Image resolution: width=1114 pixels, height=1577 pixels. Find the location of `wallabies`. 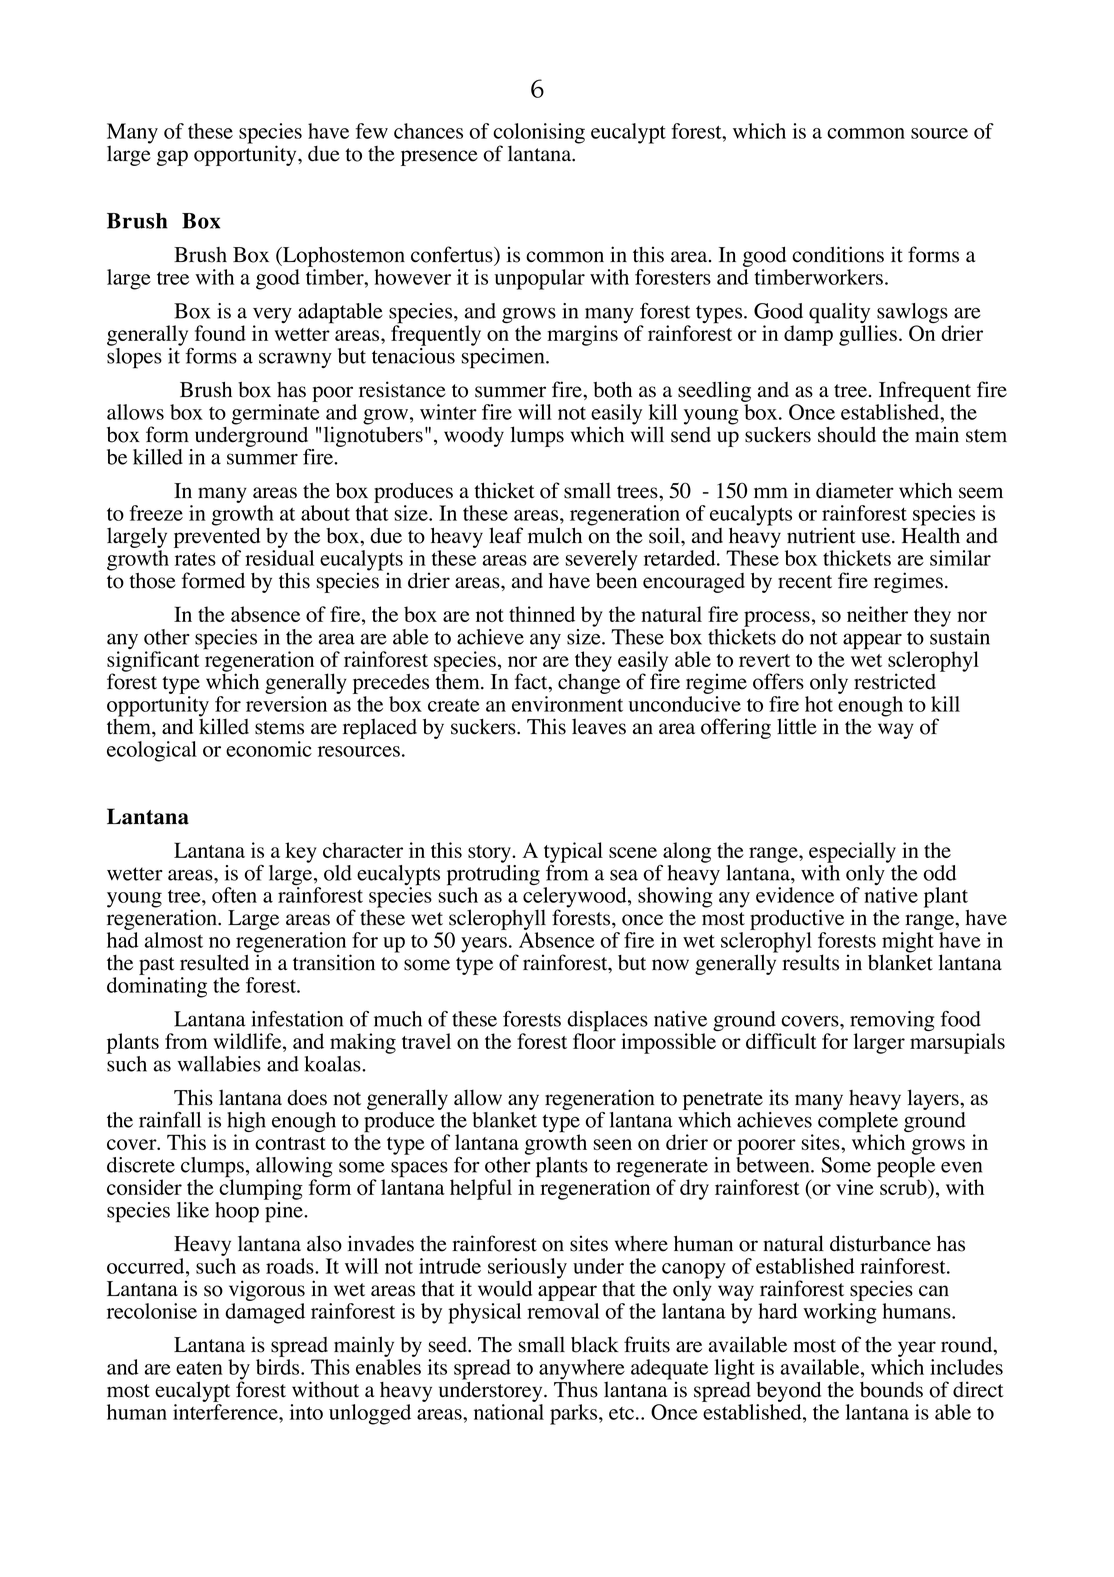

wallabies is located at coordinates (219, 1064).
